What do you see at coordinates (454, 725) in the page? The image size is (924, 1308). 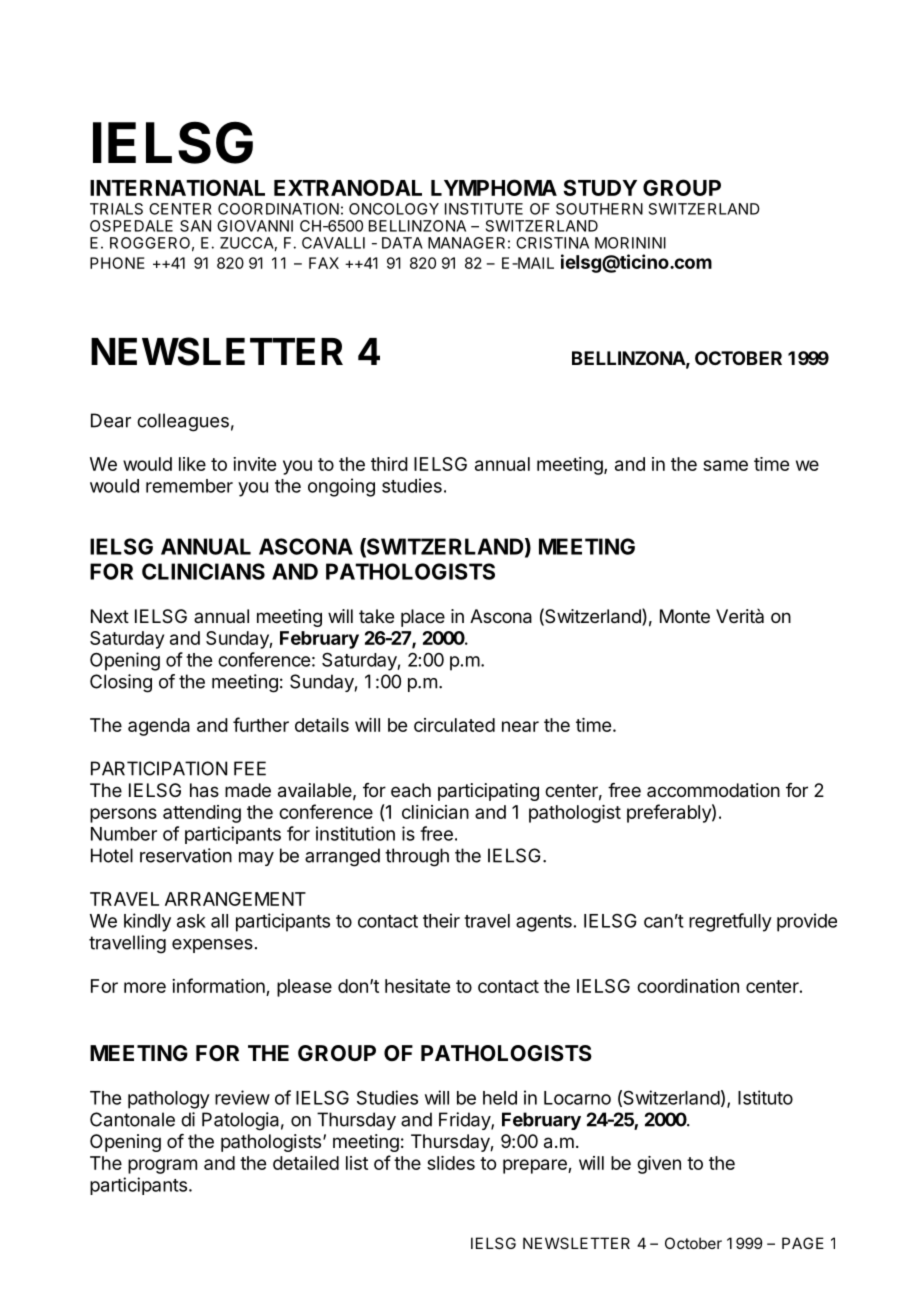 I see `circulated` at bounding box center [454, 725].
